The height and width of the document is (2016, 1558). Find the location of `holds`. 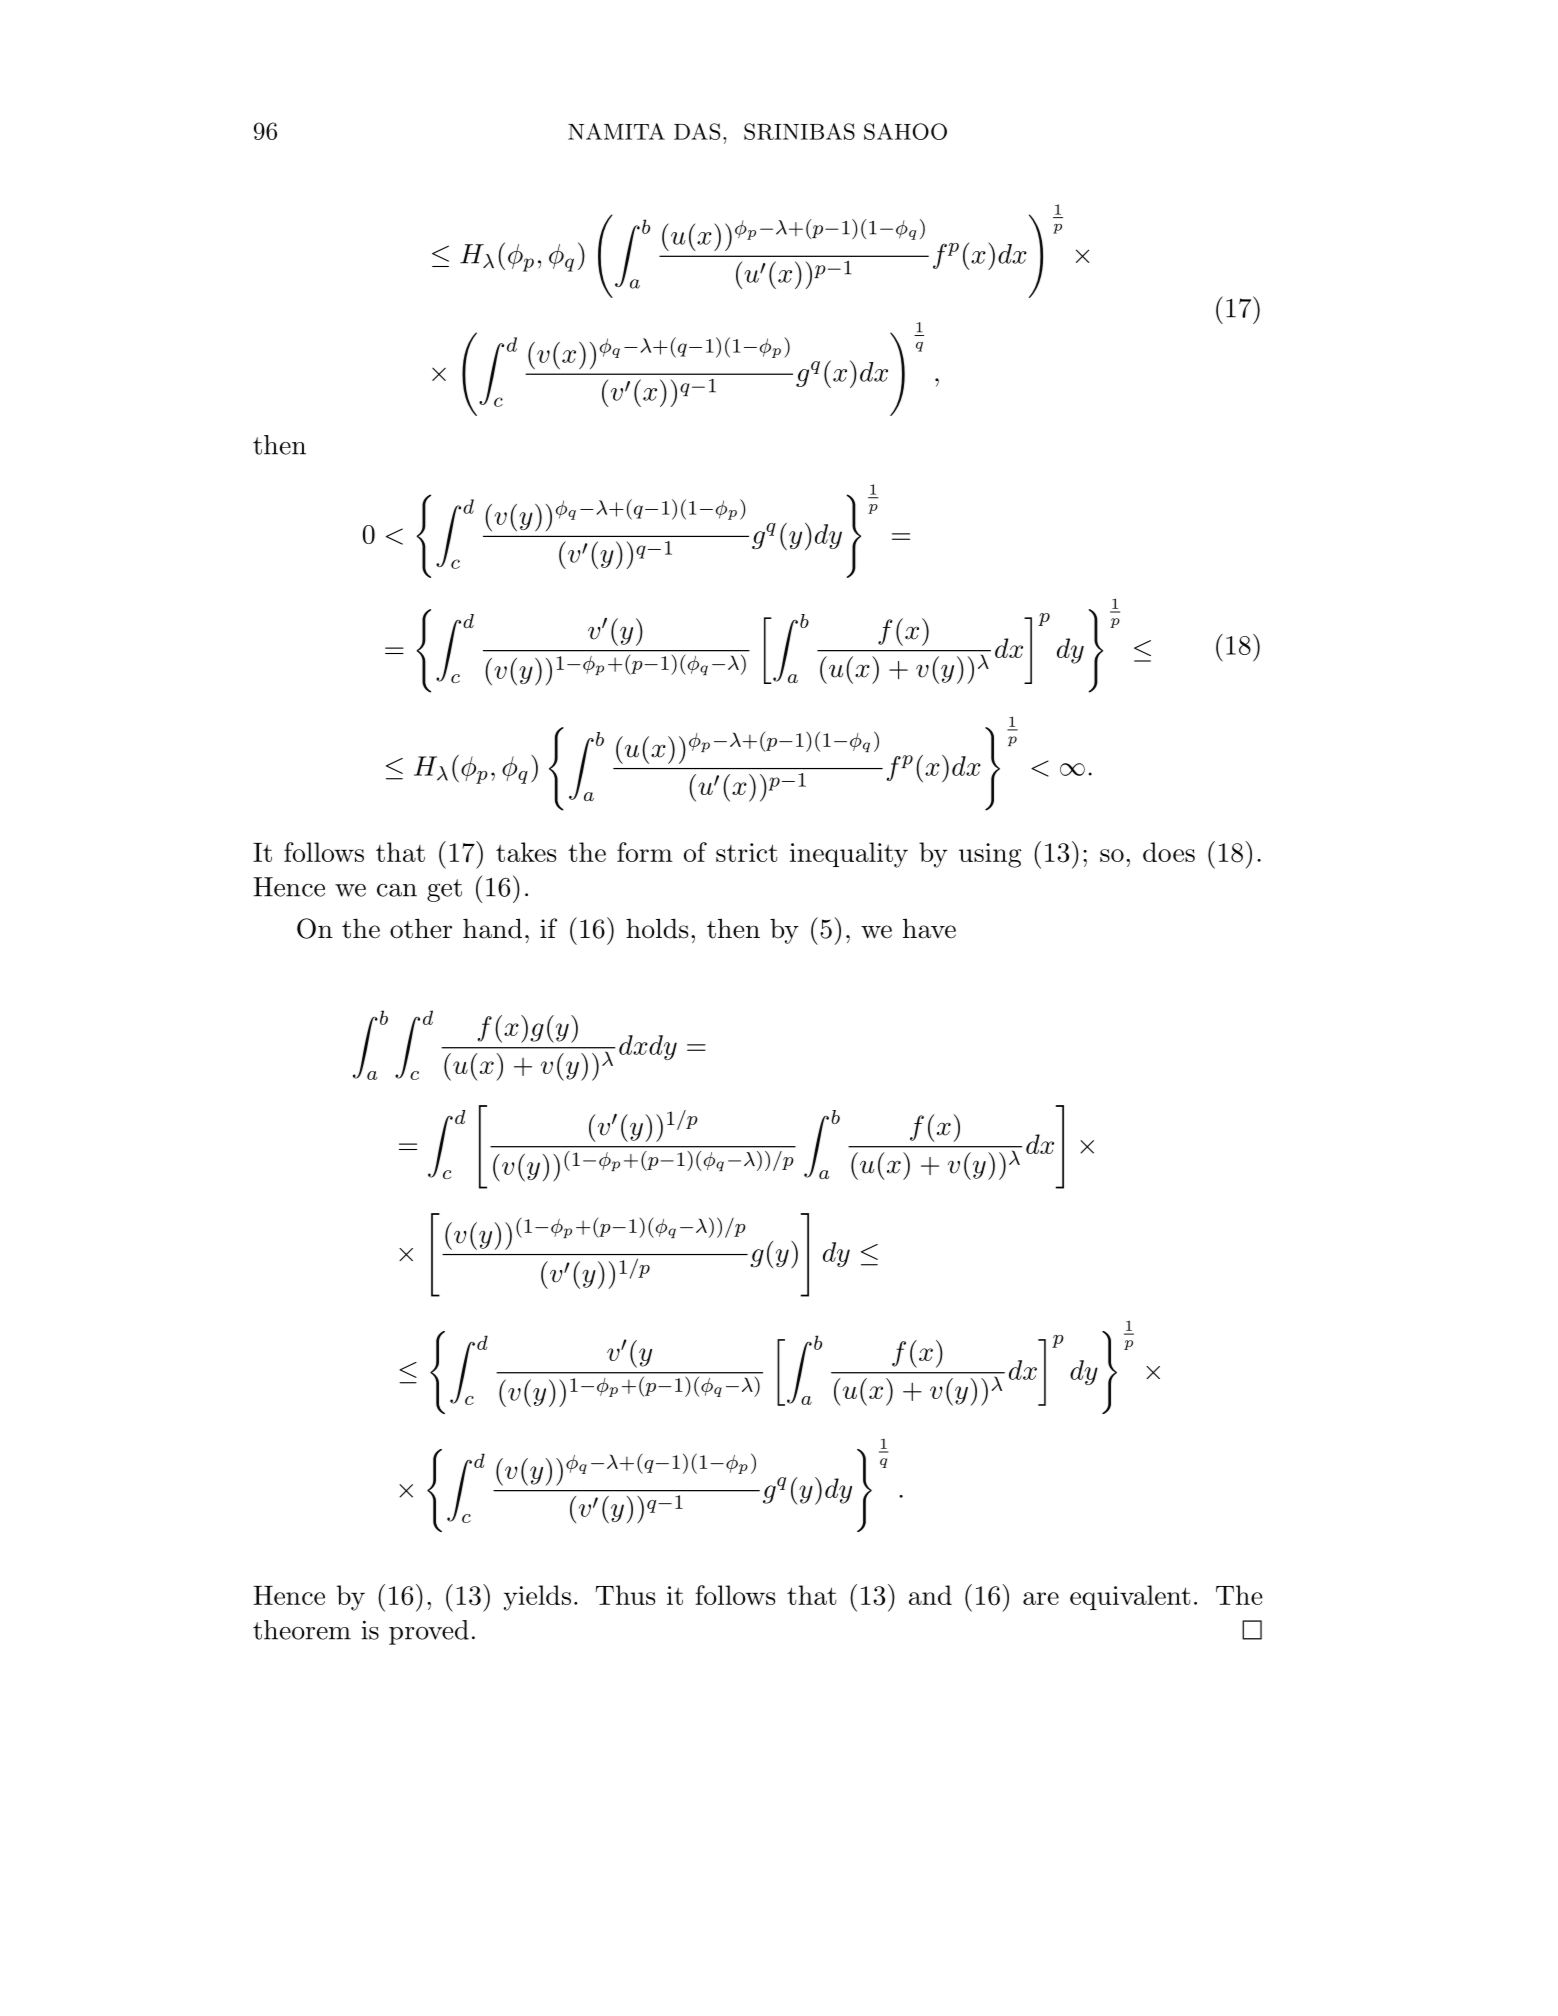

holds is located at coordinates (657, 928).
